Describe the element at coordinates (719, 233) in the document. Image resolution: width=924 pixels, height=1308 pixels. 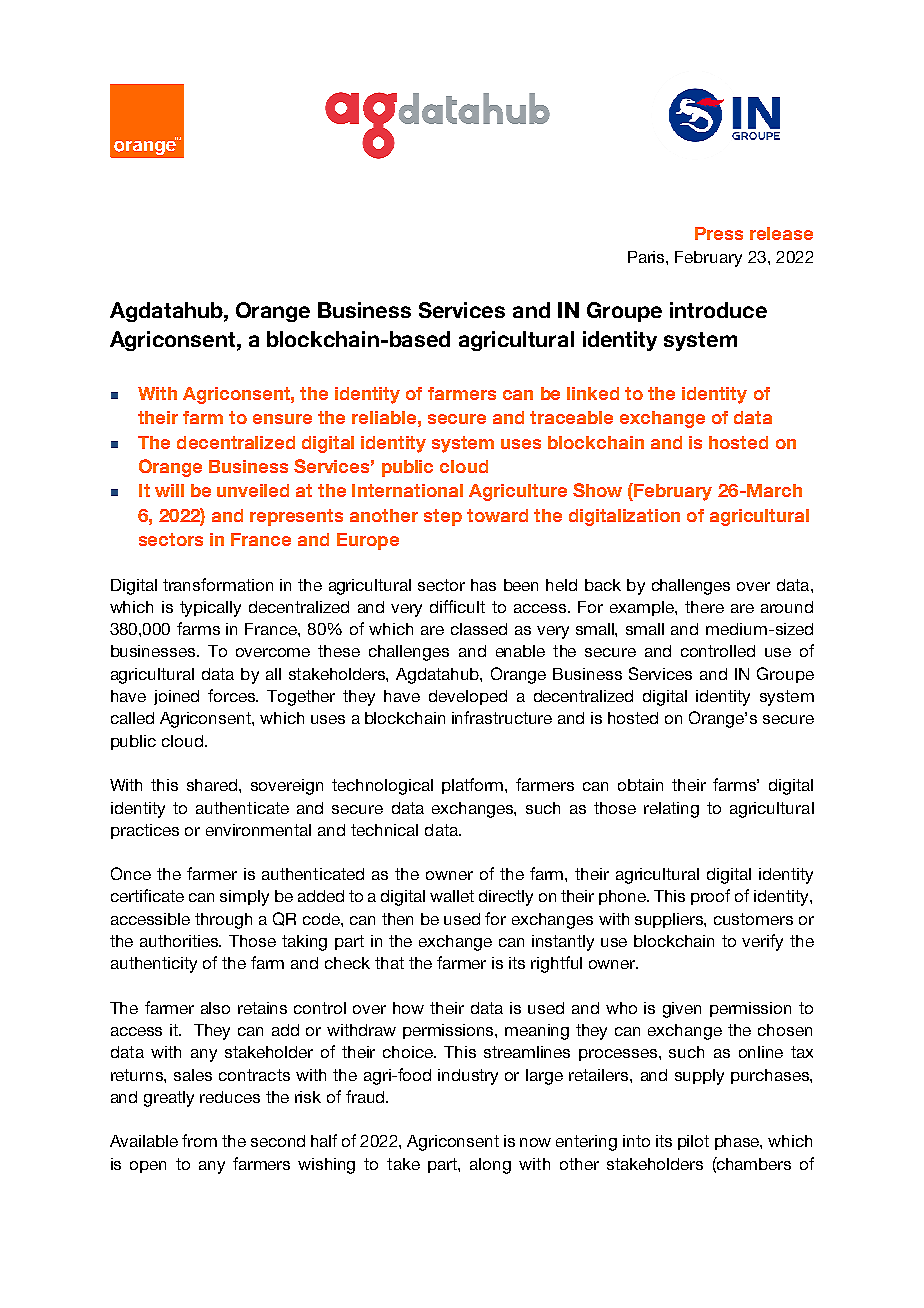
I see `Press` at that location.
